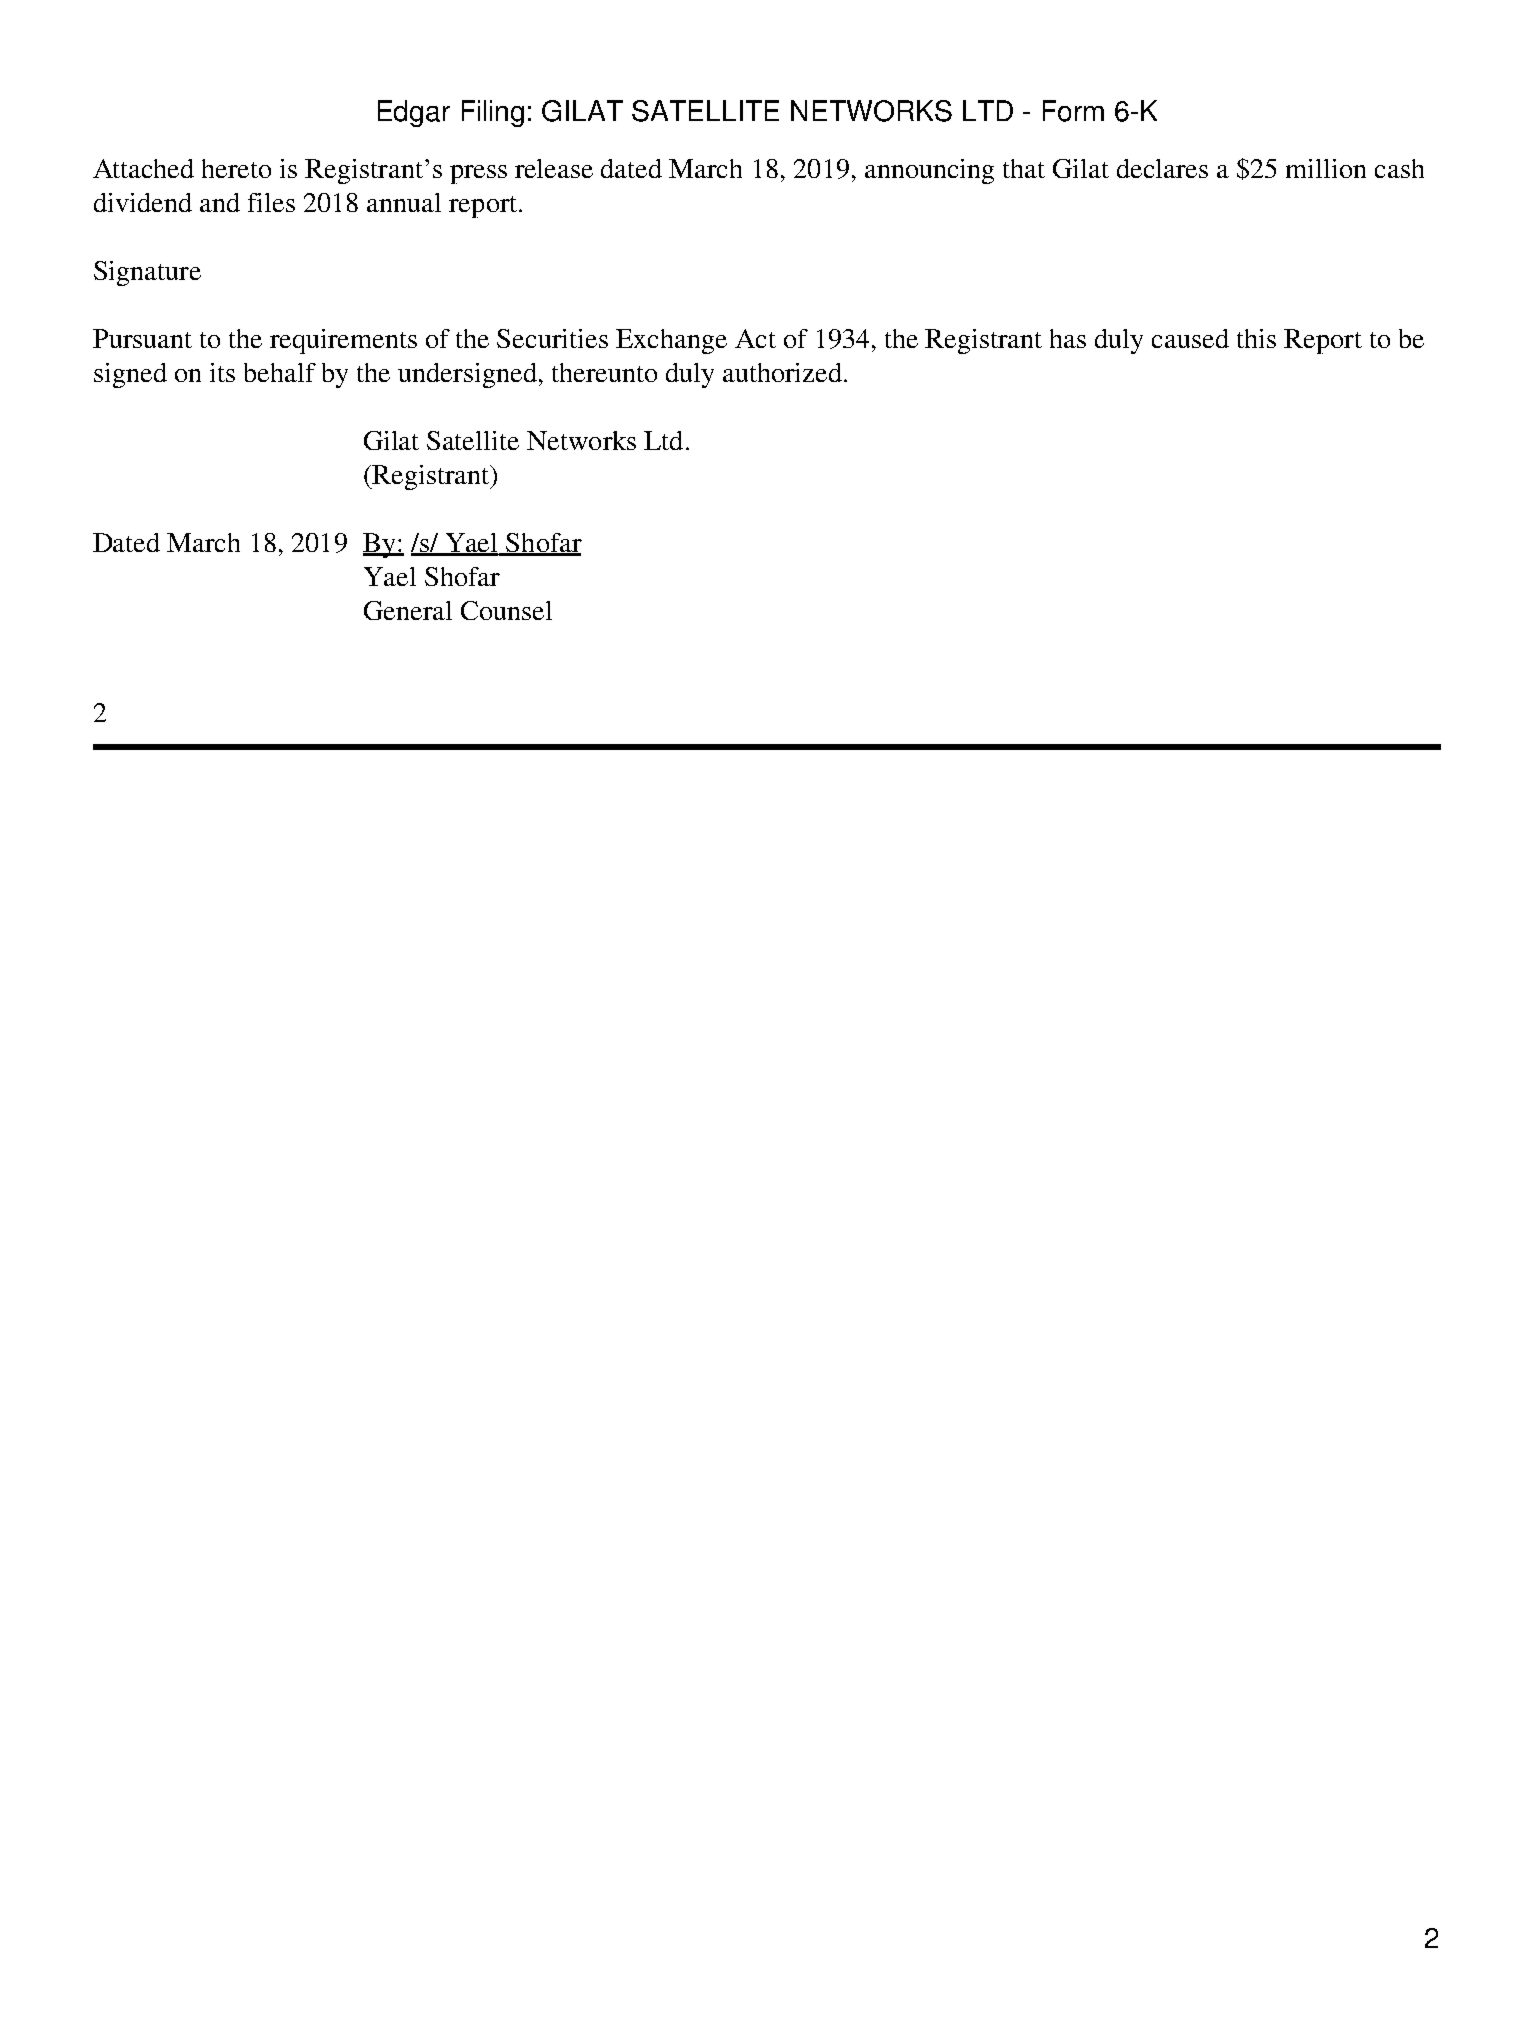 Image resolution: width=1533 pixels, height=2041 pixels. I want to click on General, so click(408, 610).
